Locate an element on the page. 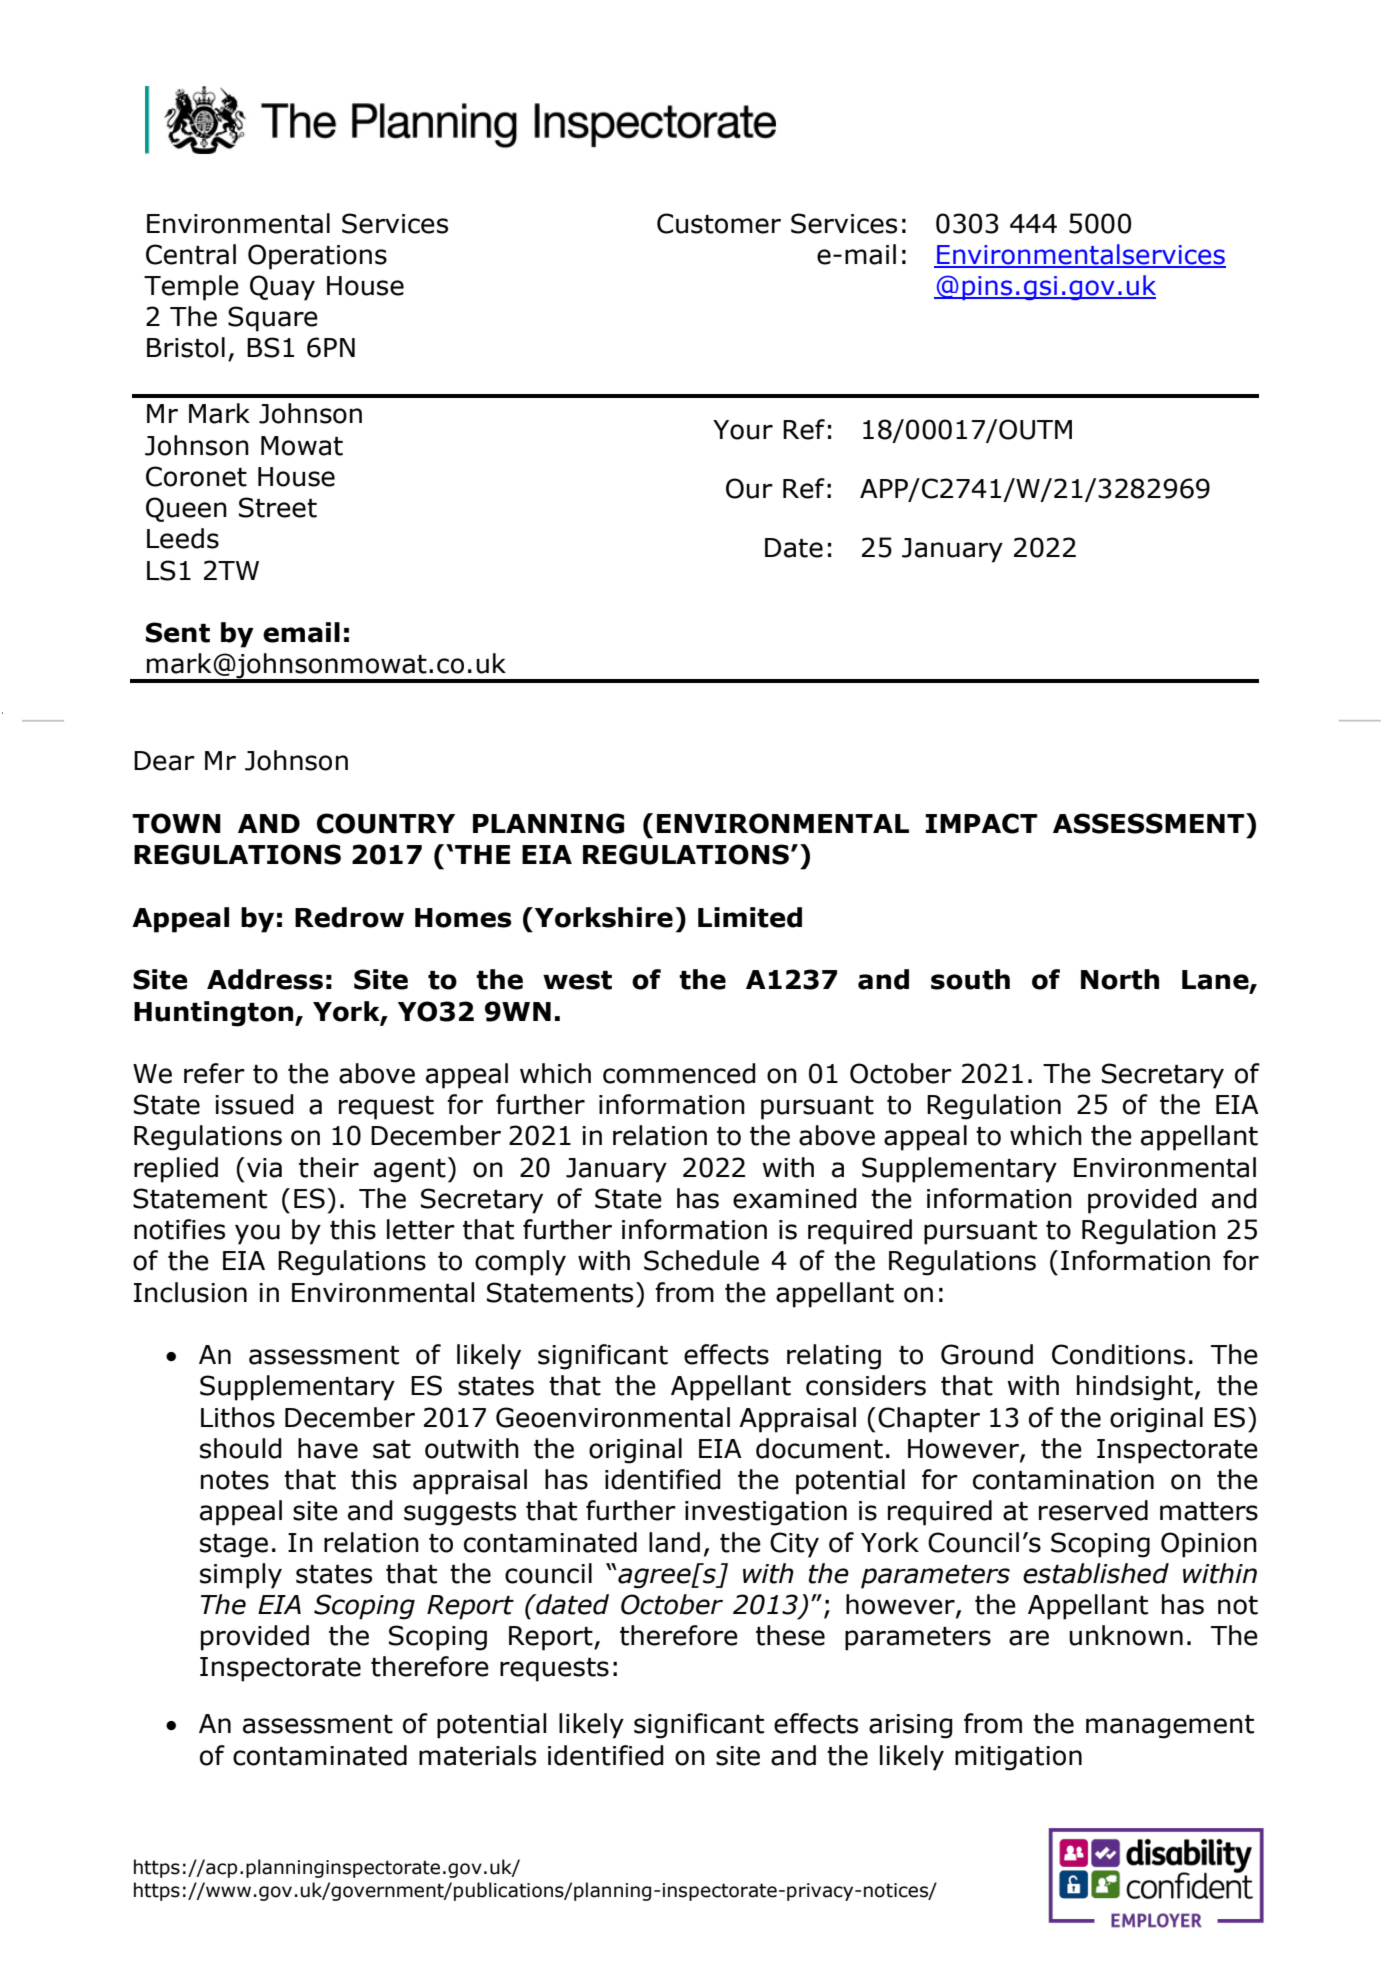 The width and height of the image is (1391, 1967). Conditions is located at coordinates (1118, 1354).
